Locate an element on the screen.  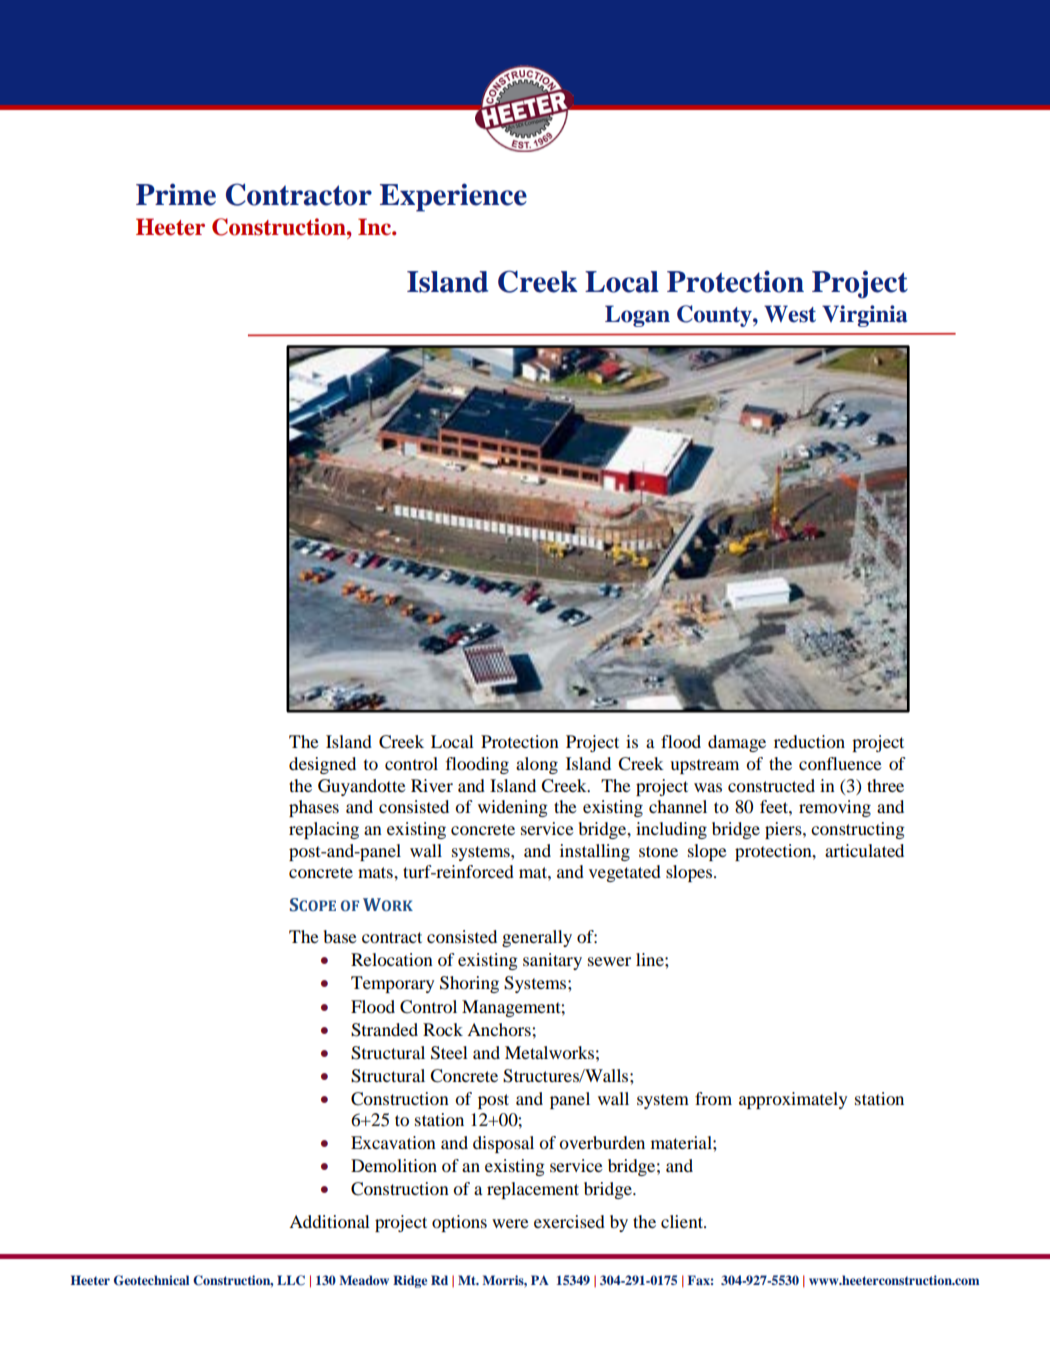
were is located at coordinates (510, 1223).
